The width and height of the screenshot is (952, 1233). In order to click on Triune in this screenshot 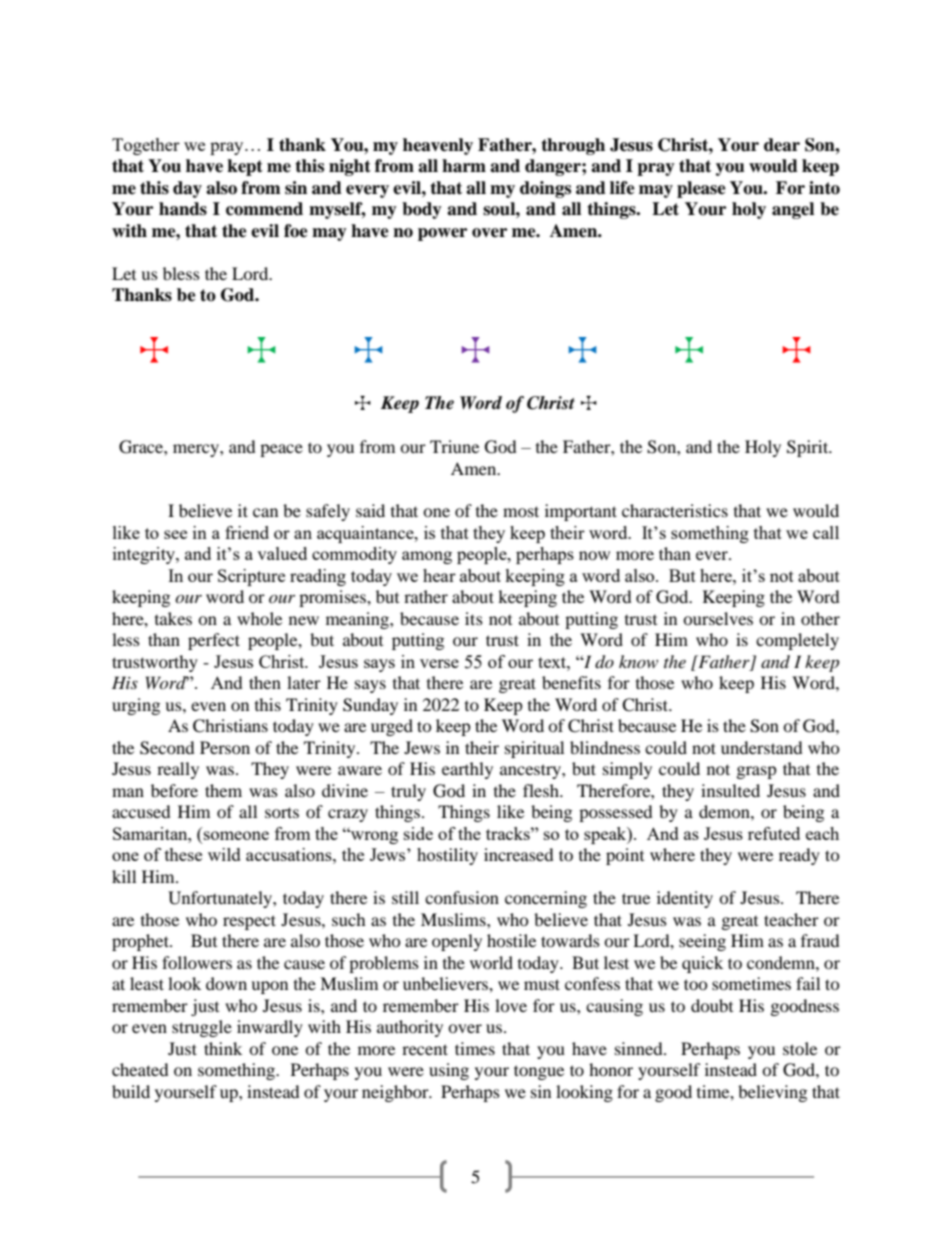, I will do `click(454, 446)`.
